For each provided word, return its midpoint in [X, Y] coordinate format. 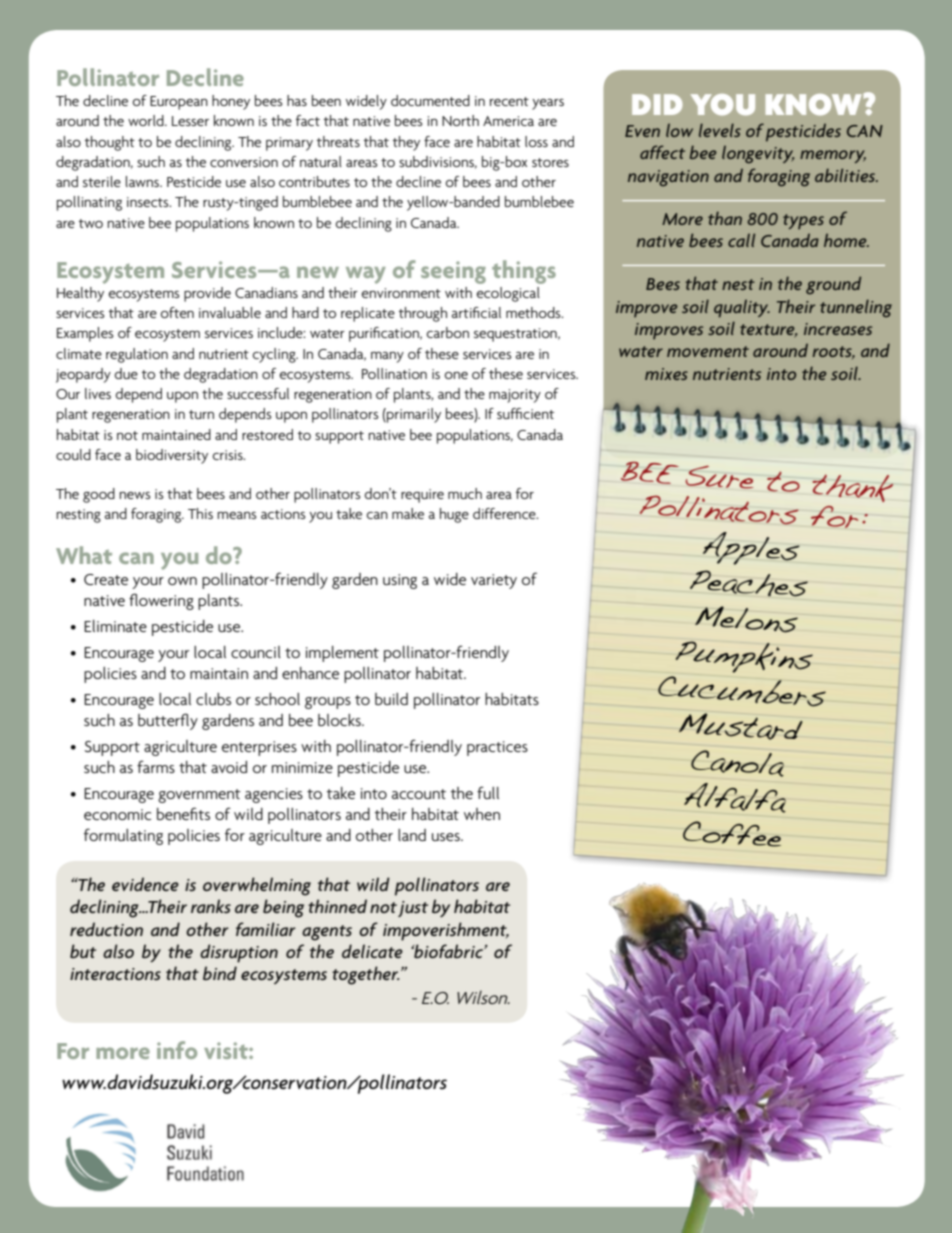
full [488, 792]
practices [497, 748]
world [147, 120]
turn [201, 414]
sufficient [525, 413]
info [177, 1050]
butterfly [168, 721]
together [365, 975]
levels [720, 130]
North [460, 120]
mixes [666, 374]
